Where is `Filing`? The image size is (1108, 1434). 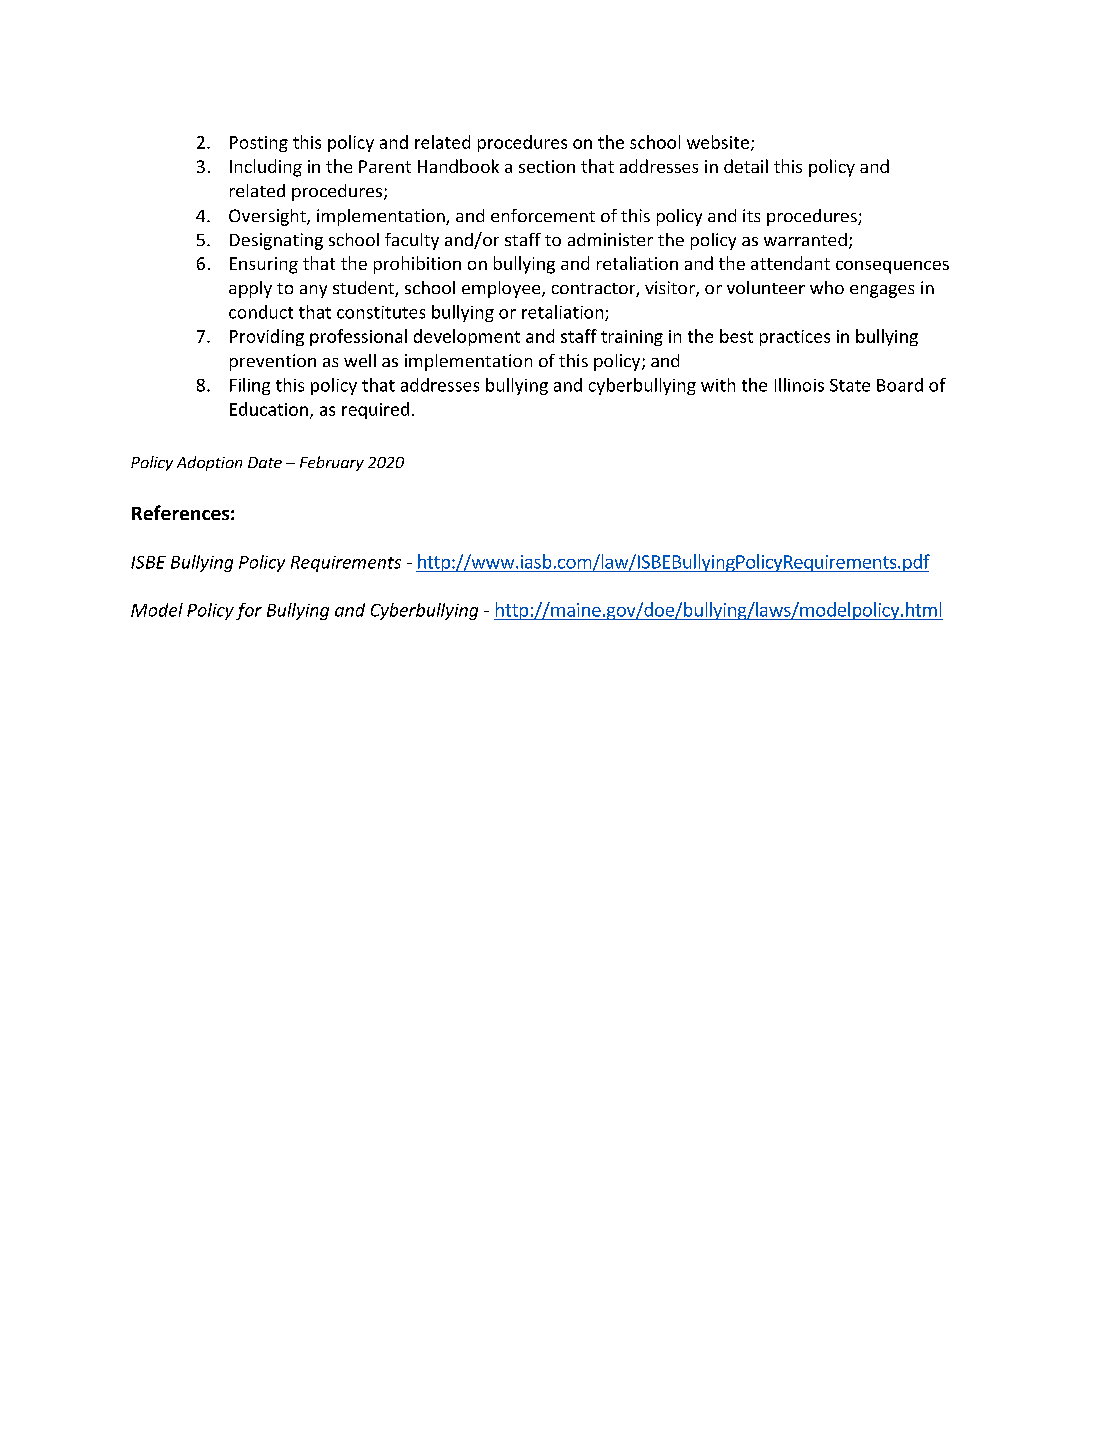 Filing is located at coordinates (250, 386).
